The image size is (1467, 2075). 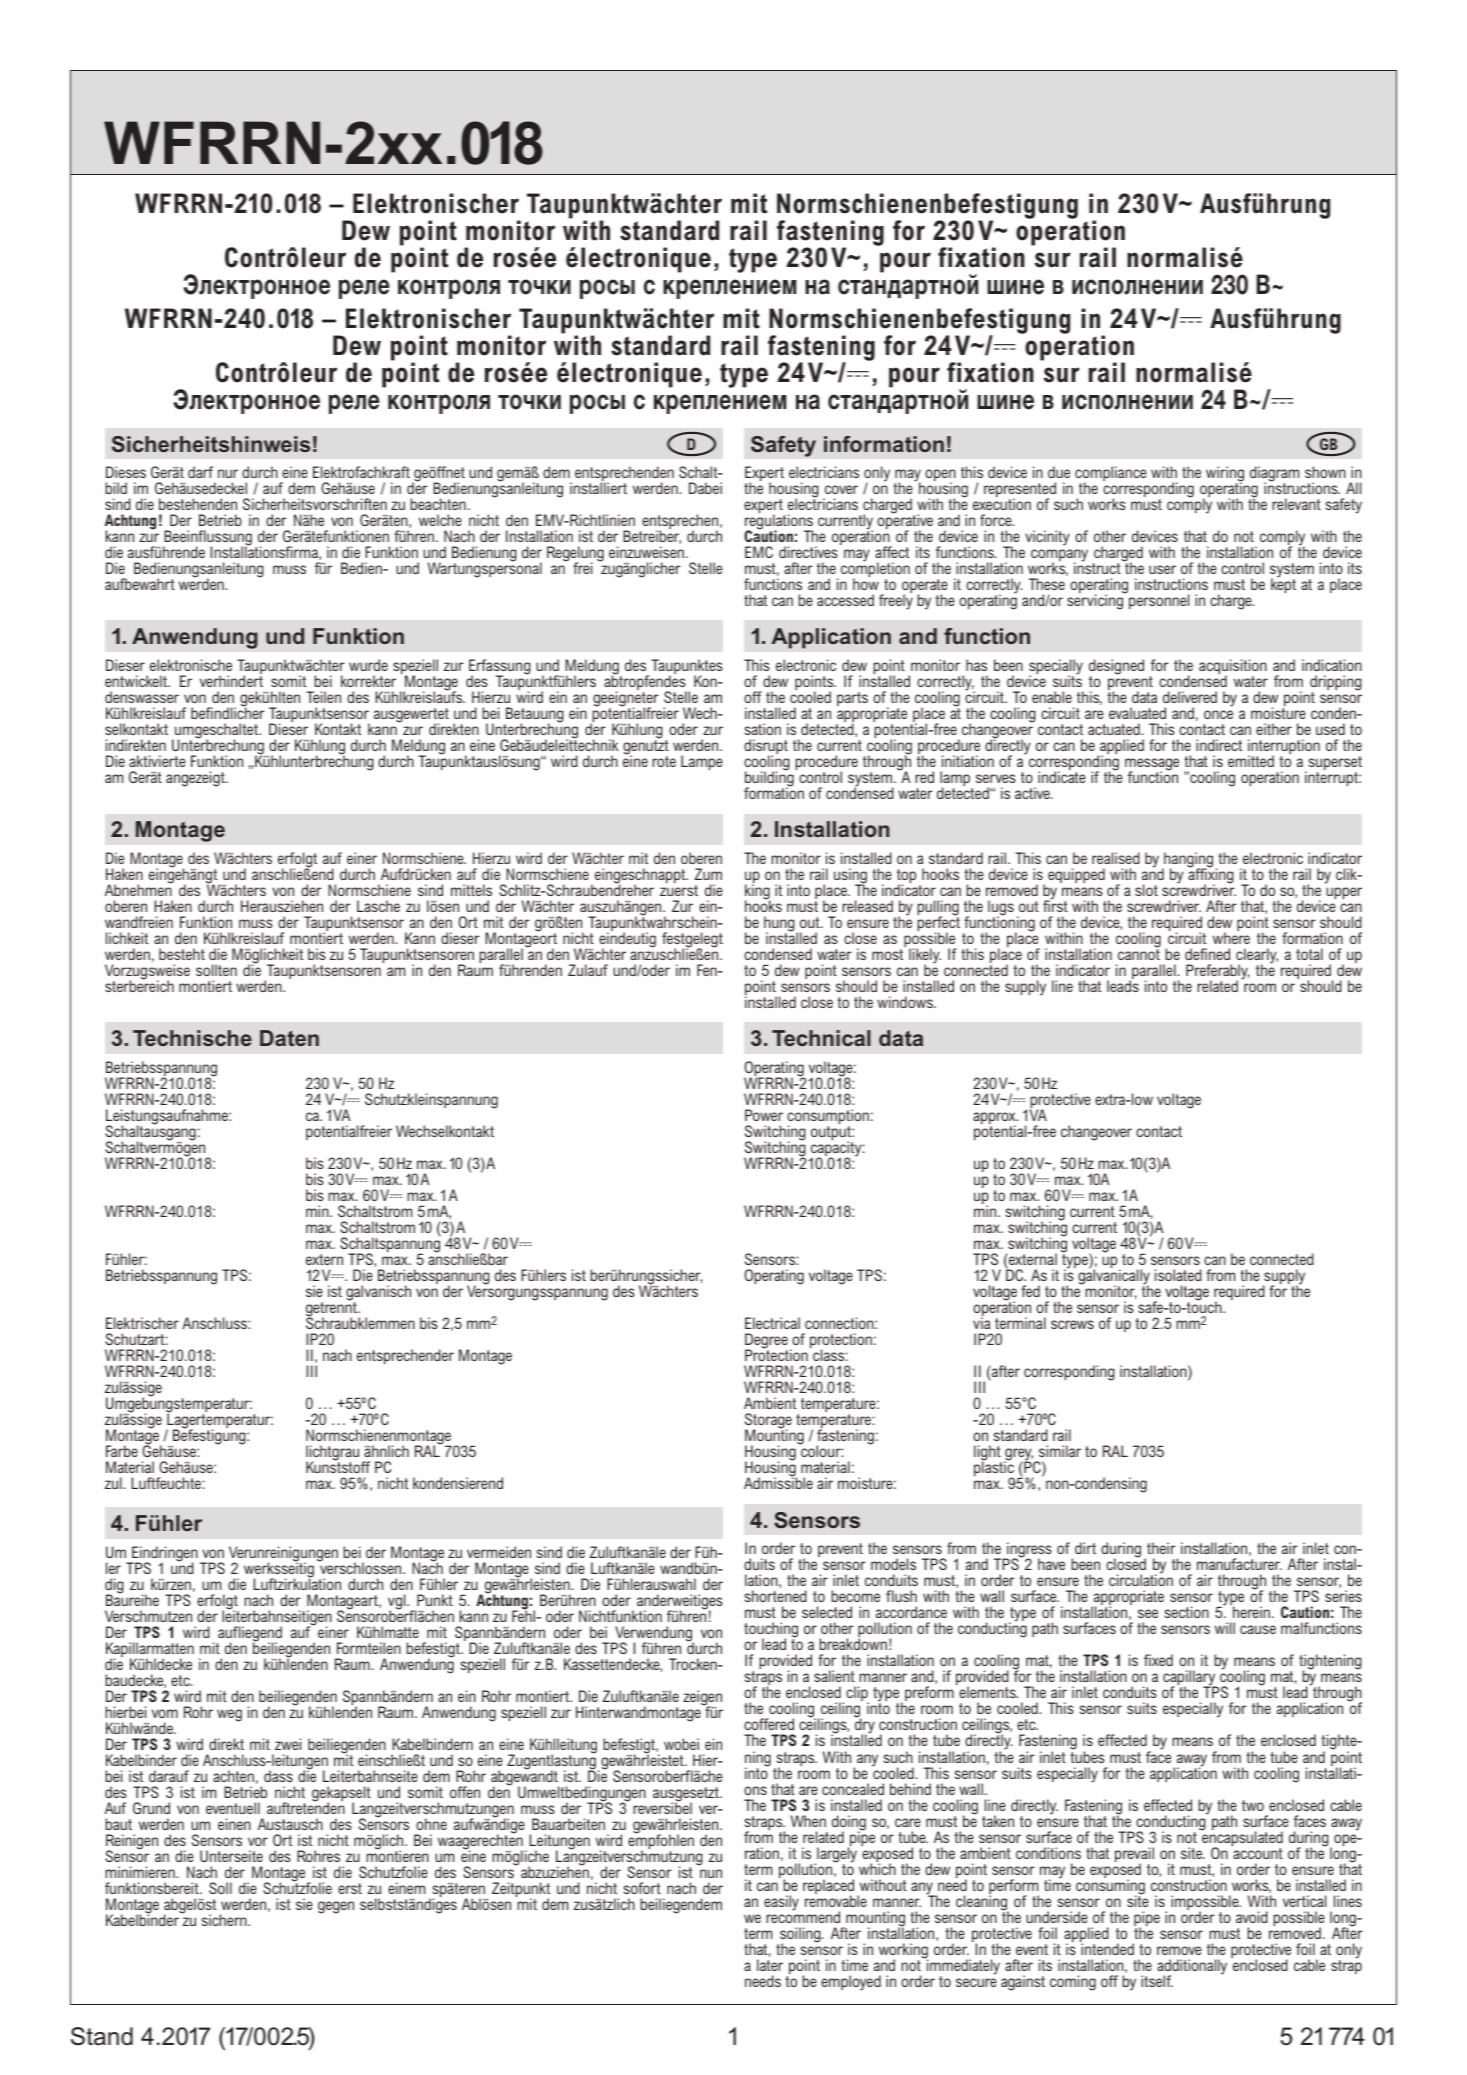 I want to click on isolated, so click(x=1178, y=1275).
